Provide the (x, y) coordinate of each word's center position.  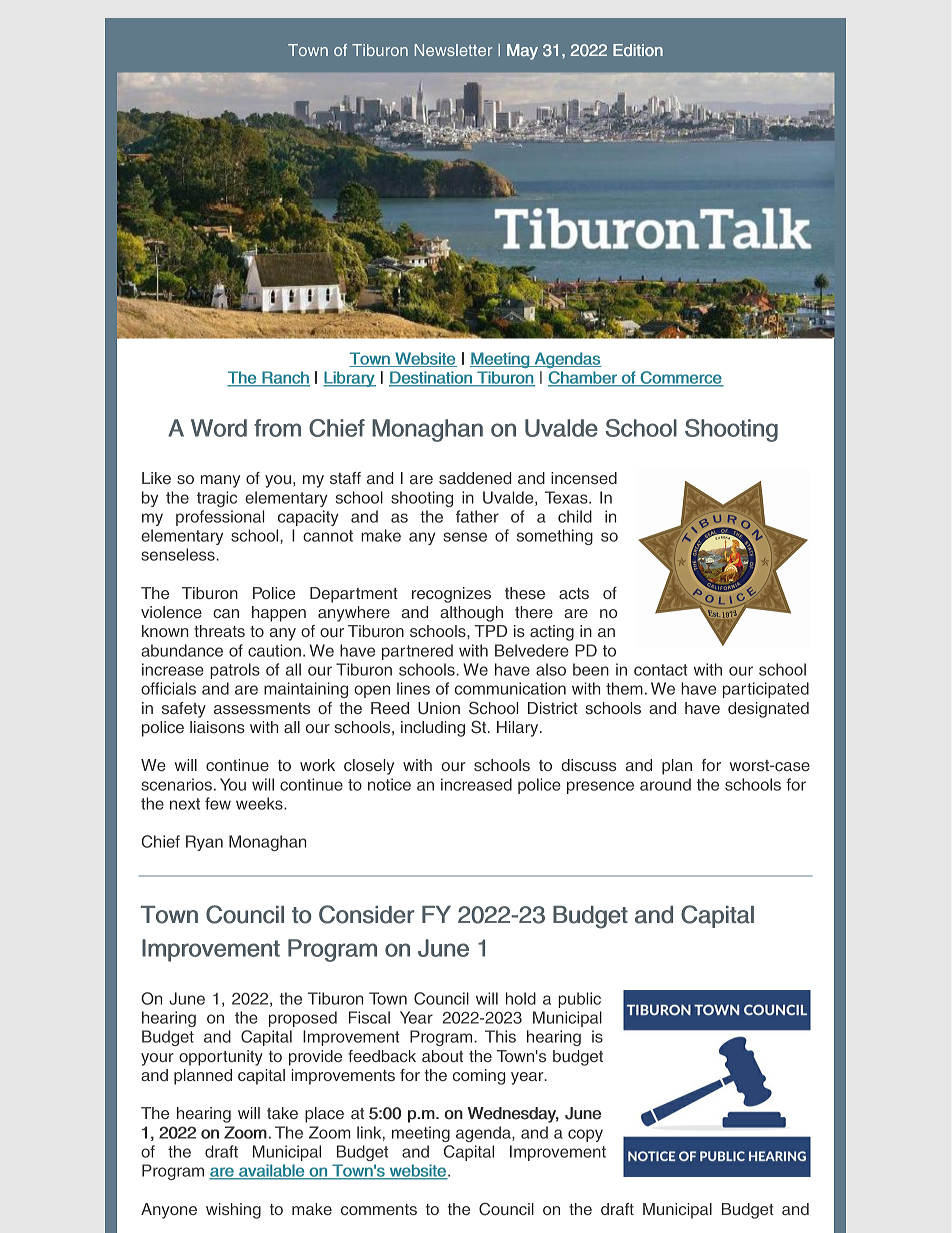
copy (585, 1135)
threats (219, 631)
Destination (431, 379)
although (471, 614)
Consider (367, 914)
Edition (638, 50)
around (665, 784)
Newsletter (453, 50)
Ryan (204, 843)
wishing (233, 1211)
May (522, 52)
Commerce (680, 379)
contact (661, 670)
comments (379, 1209)
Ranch (285, 379)
